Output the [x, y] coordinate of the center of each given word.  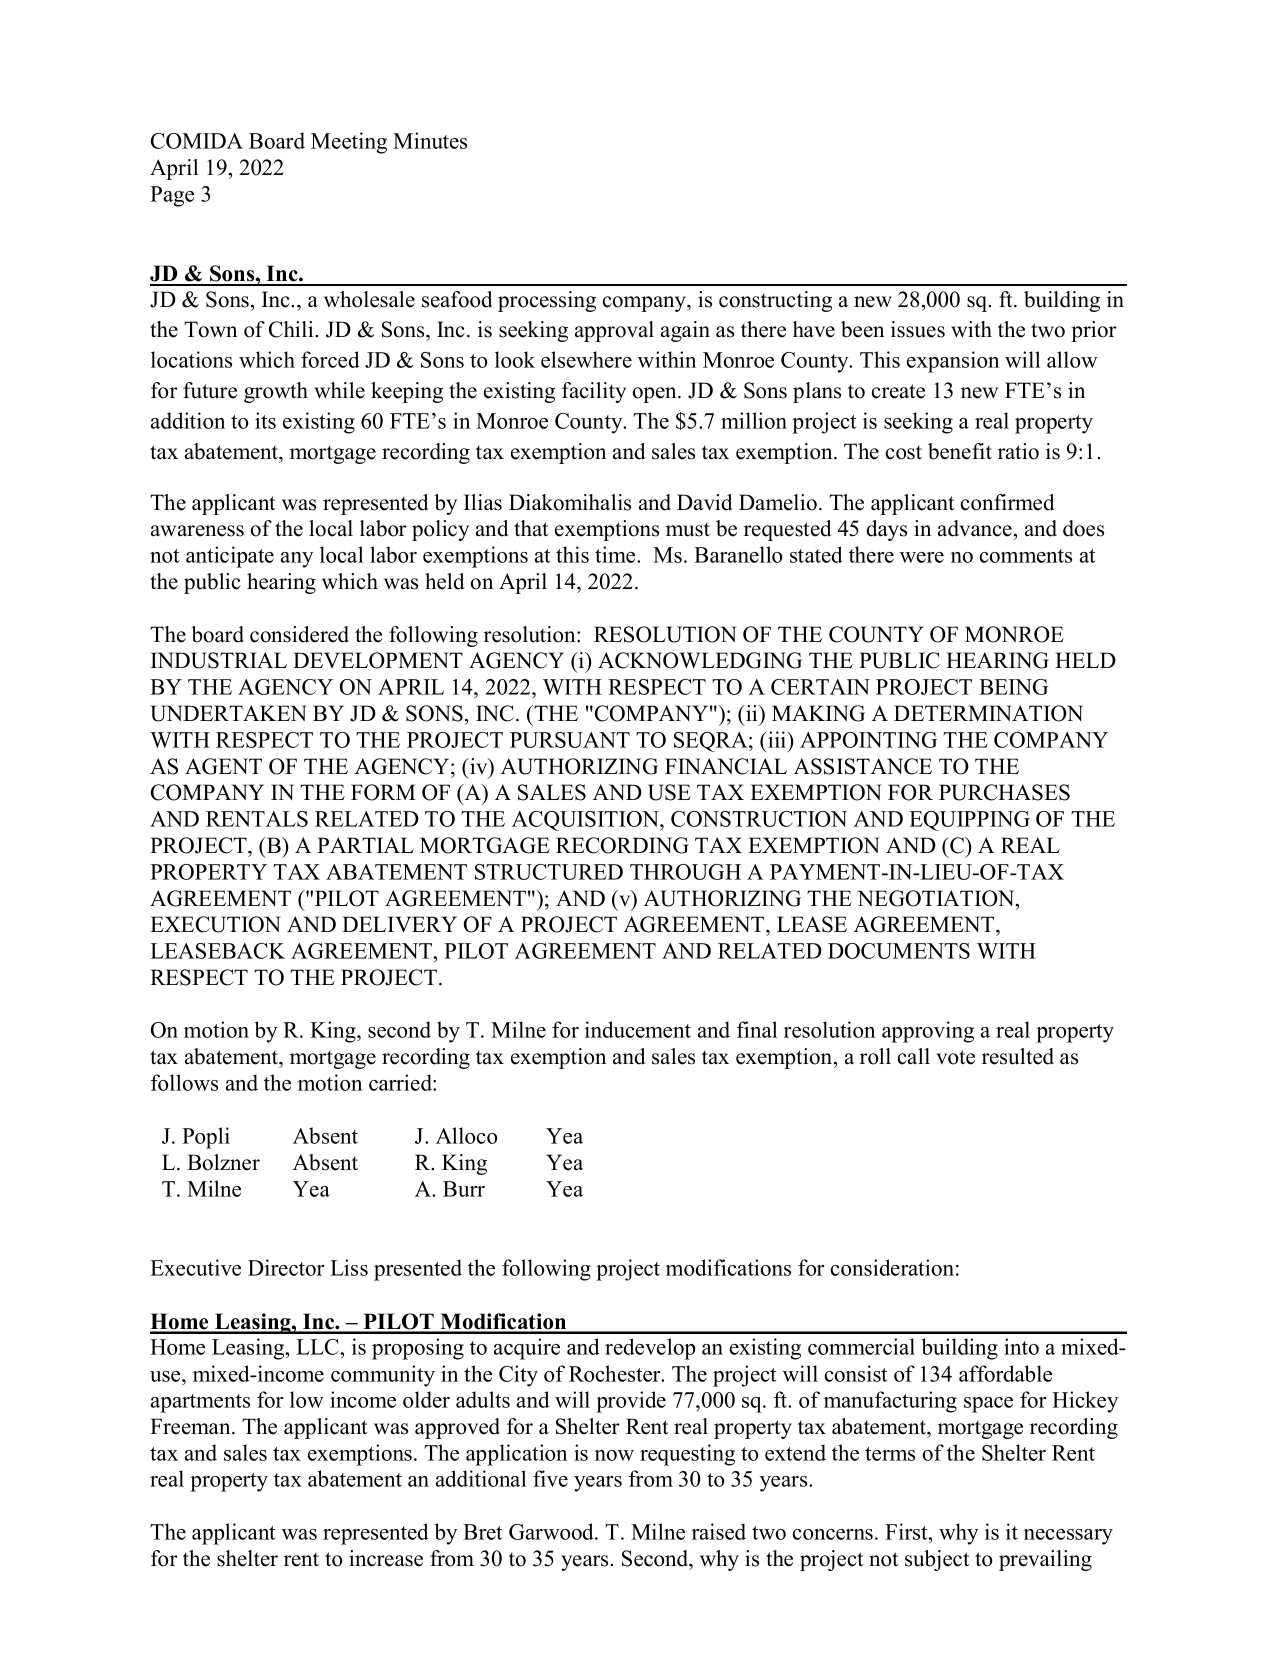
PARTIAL [365, 845]
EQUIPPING [969, 821]
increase [386, 1558]
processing [547, 301]
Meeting [349, 143]
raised [719, 1531]
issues [918, 329]
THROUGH [685, 872]
